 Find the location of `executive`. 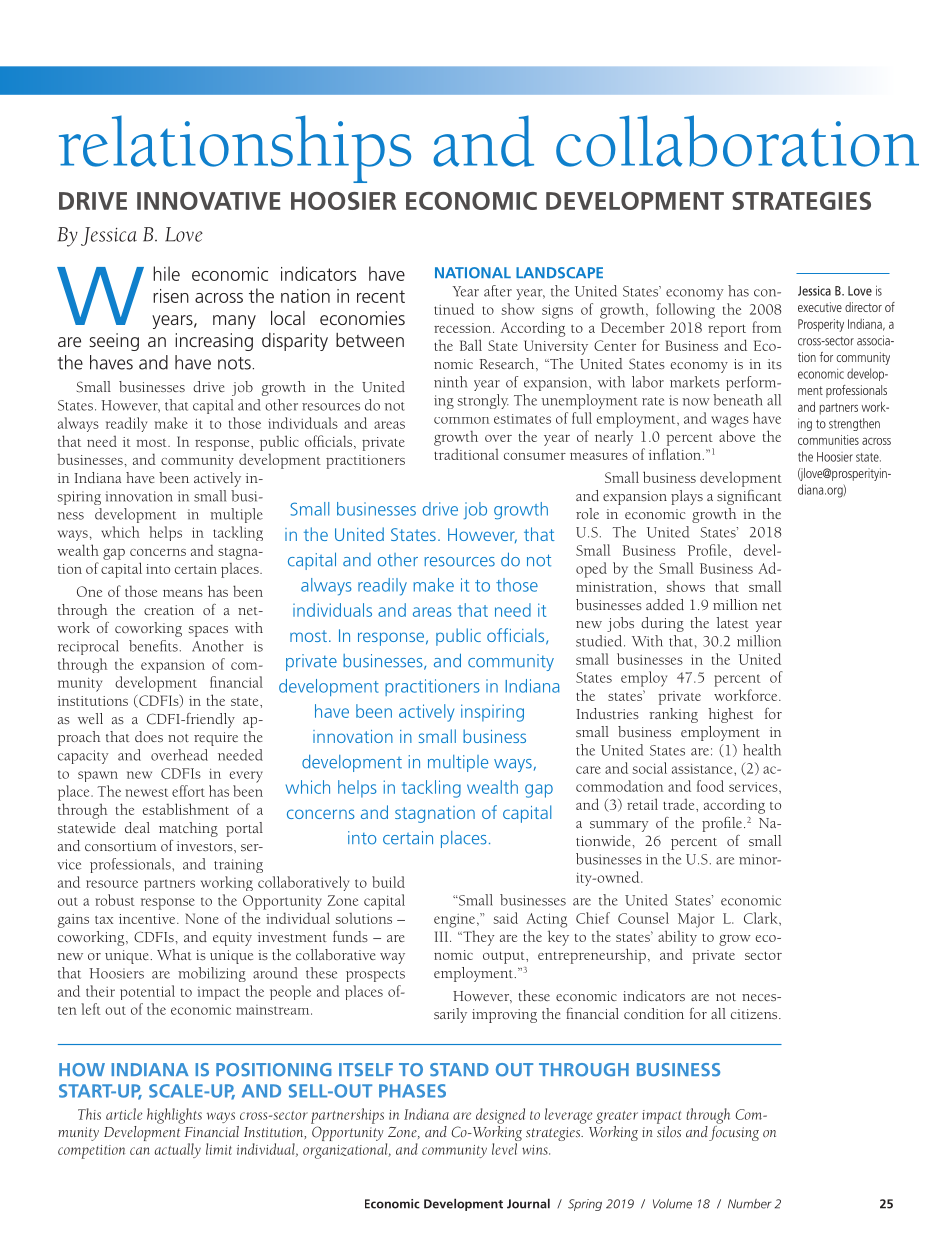

executive is located at coordinates (820, 307).
